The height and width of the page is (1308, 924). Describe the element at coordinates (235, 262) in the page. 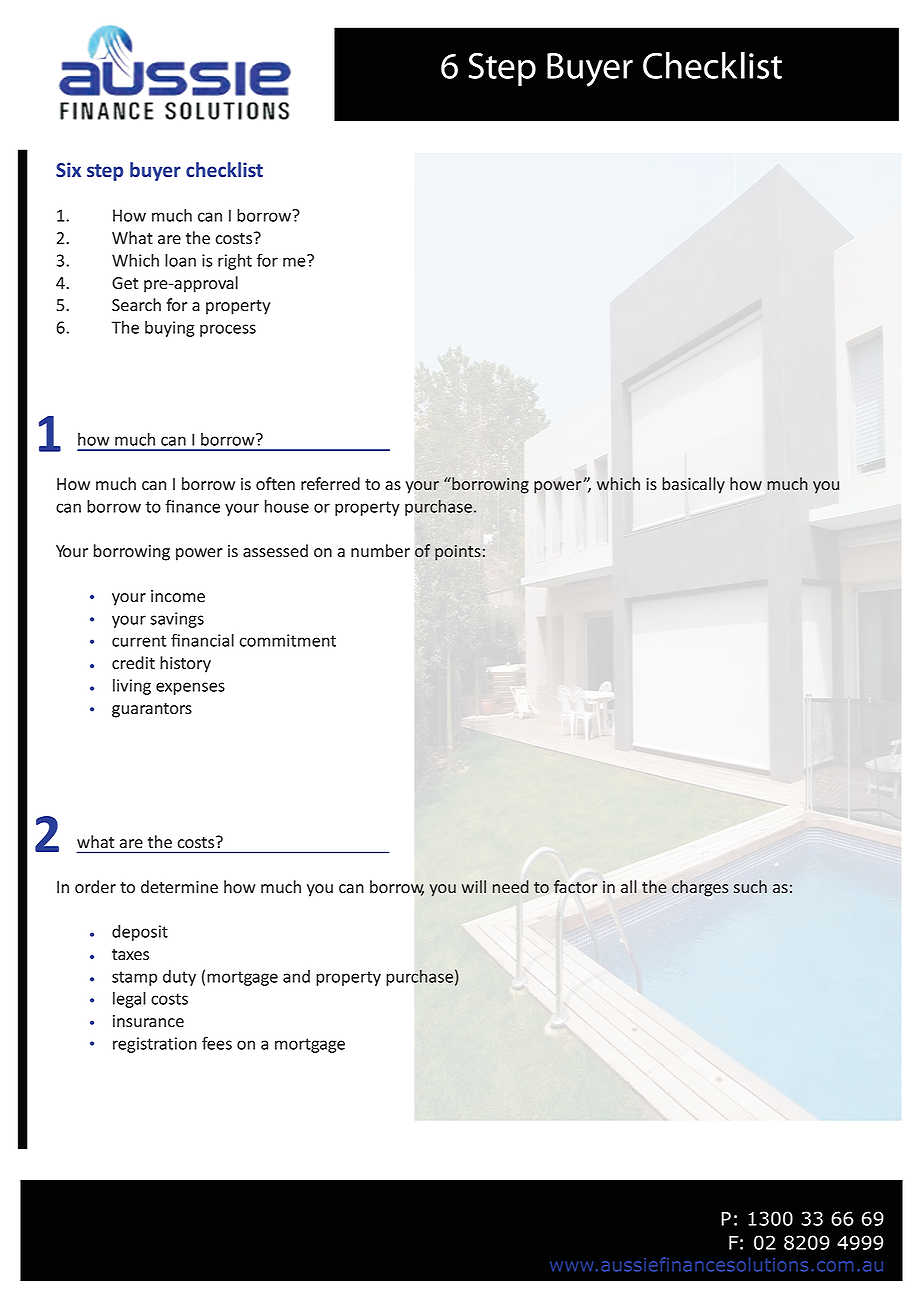

I see `right` at that location.
